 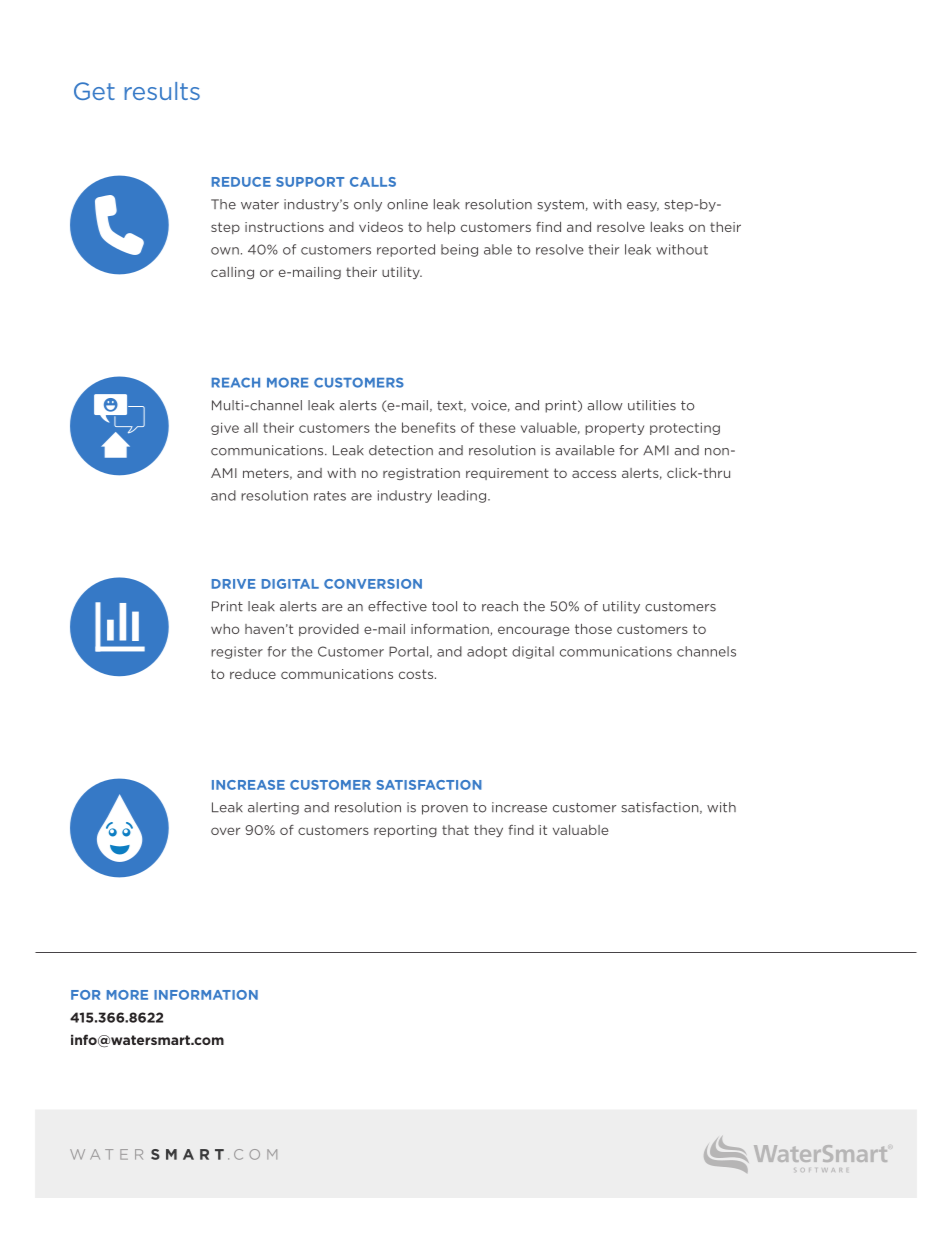 What do you see at coordinates (232, 273) in the screenshot?
I see `calling` at bounding box center [232, 273].
